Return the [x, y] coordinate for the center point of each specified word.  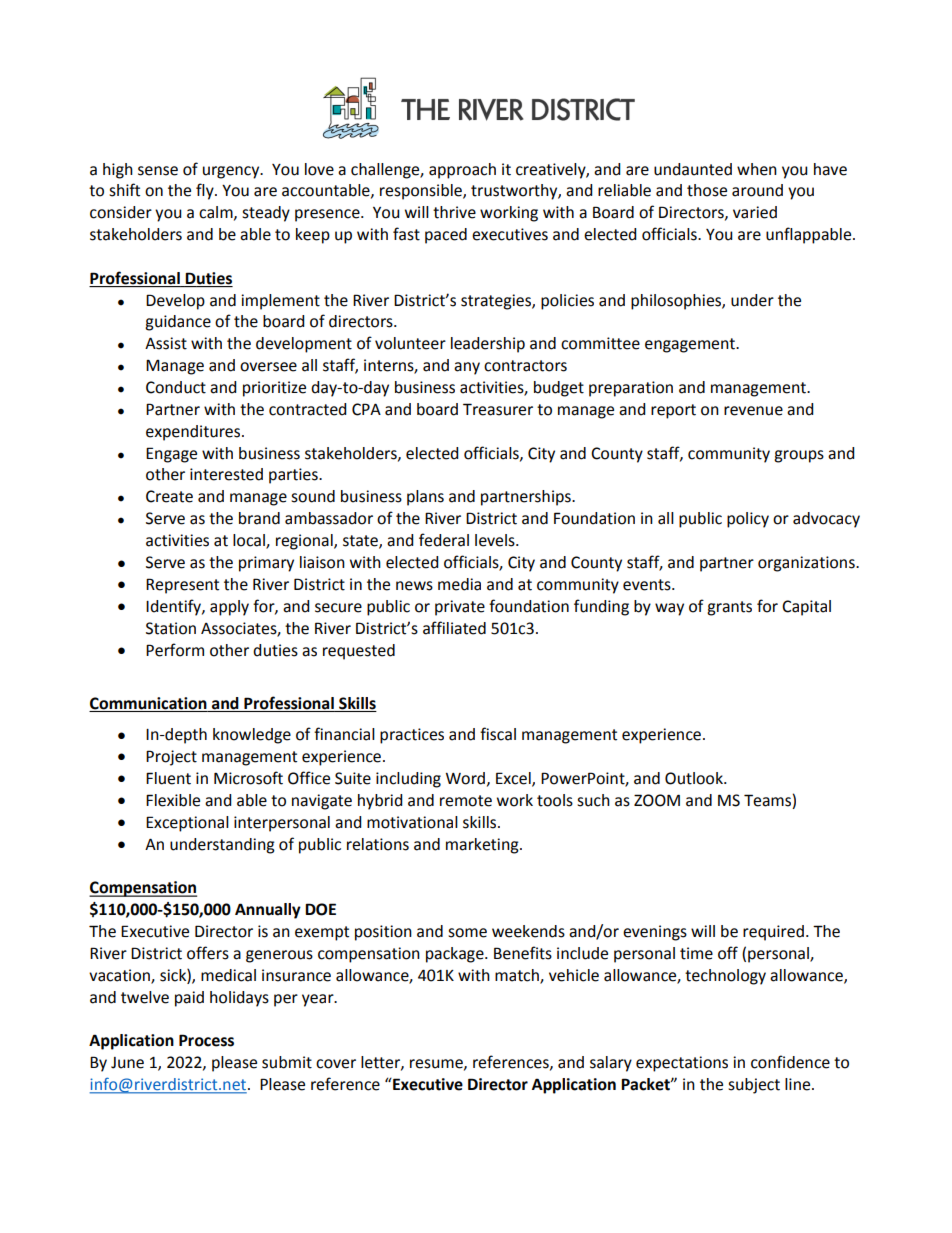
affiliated [454, 628]
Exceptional [187, 824]
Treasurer [498, 409]
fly [206, 191]
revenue [753, 411]
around [757, 190]
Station [171, 628]
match [518, 976]
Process [206, 1040]
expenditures [194, 433]
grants [729, 608]
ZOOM [657, 800]
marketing [483, 846]
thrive [454, 212]
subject [754, 1086]
